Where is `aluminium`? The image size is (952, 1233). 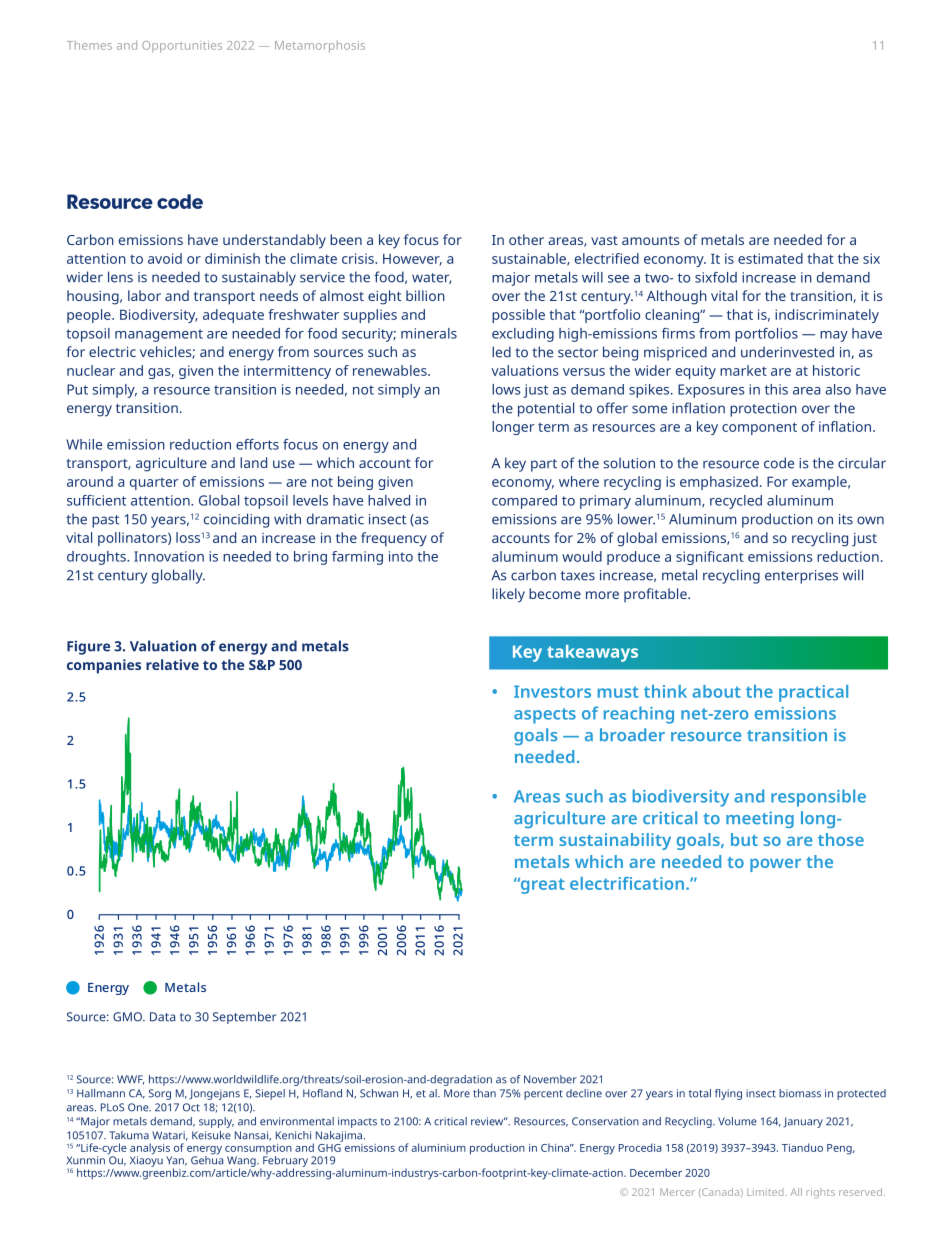
aluminium is located at coordinates (439, 1147).
